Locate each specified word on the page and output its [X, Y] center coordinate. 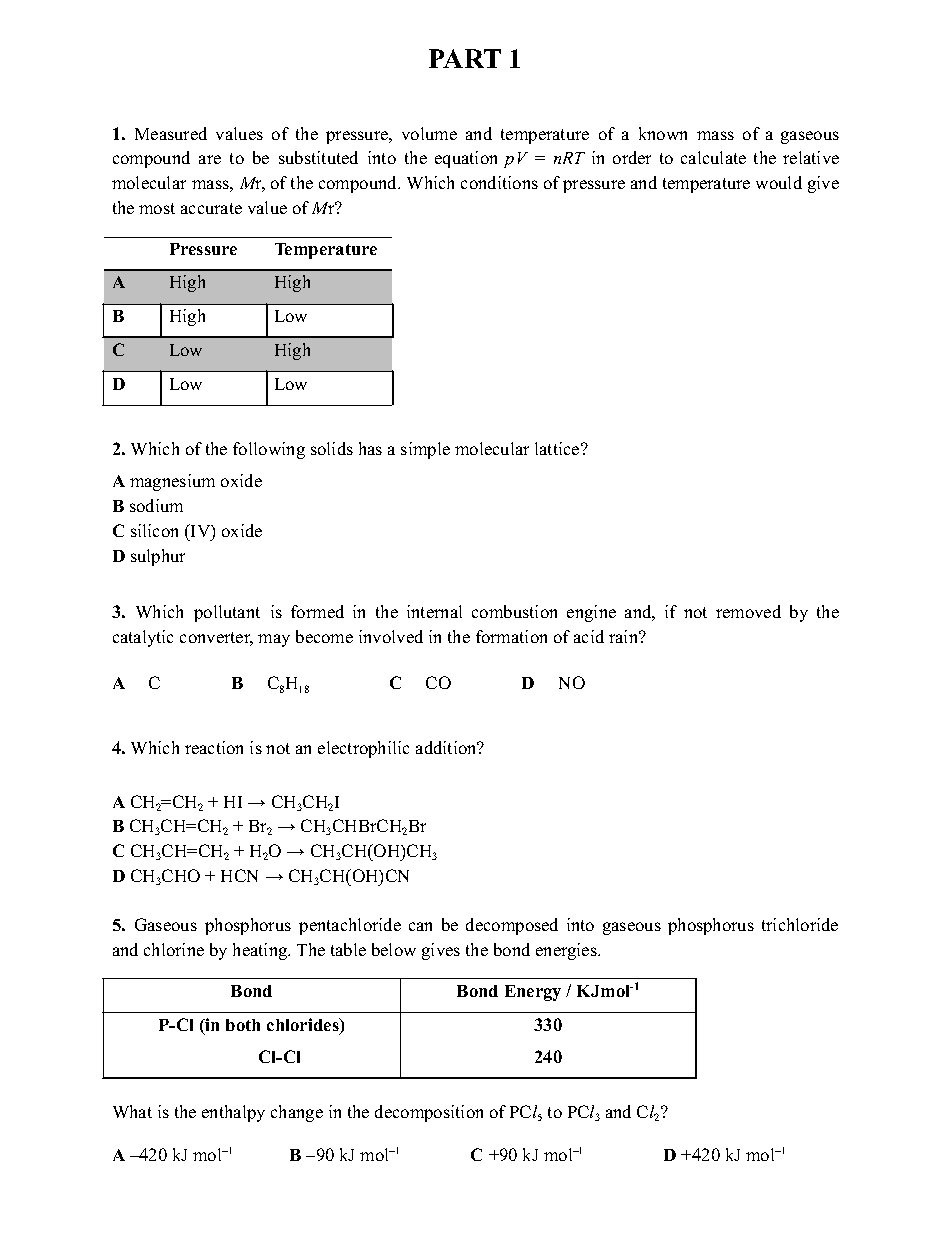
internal [434, 611]
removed [748, 611]
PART [465, 58]
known [663, 133]
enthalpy [233, 1113]
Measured [171, 133]
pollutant [227, 613]
